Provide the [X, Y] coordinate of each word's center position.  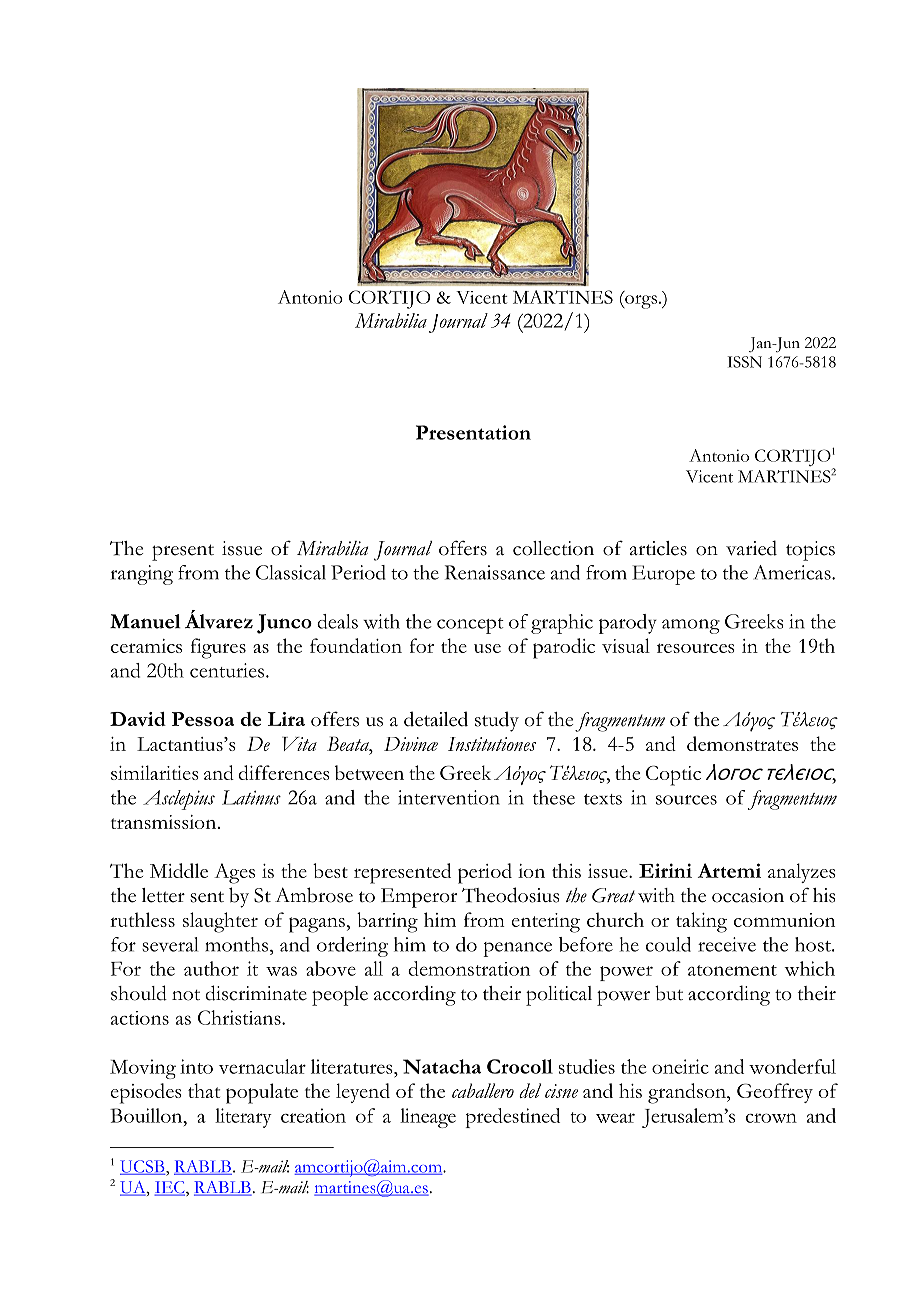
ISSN [744, 362]
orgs [640, 302]
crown [771, 1118]
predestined [513, 1118]
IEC [170, 1188]
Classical [291, 572]
